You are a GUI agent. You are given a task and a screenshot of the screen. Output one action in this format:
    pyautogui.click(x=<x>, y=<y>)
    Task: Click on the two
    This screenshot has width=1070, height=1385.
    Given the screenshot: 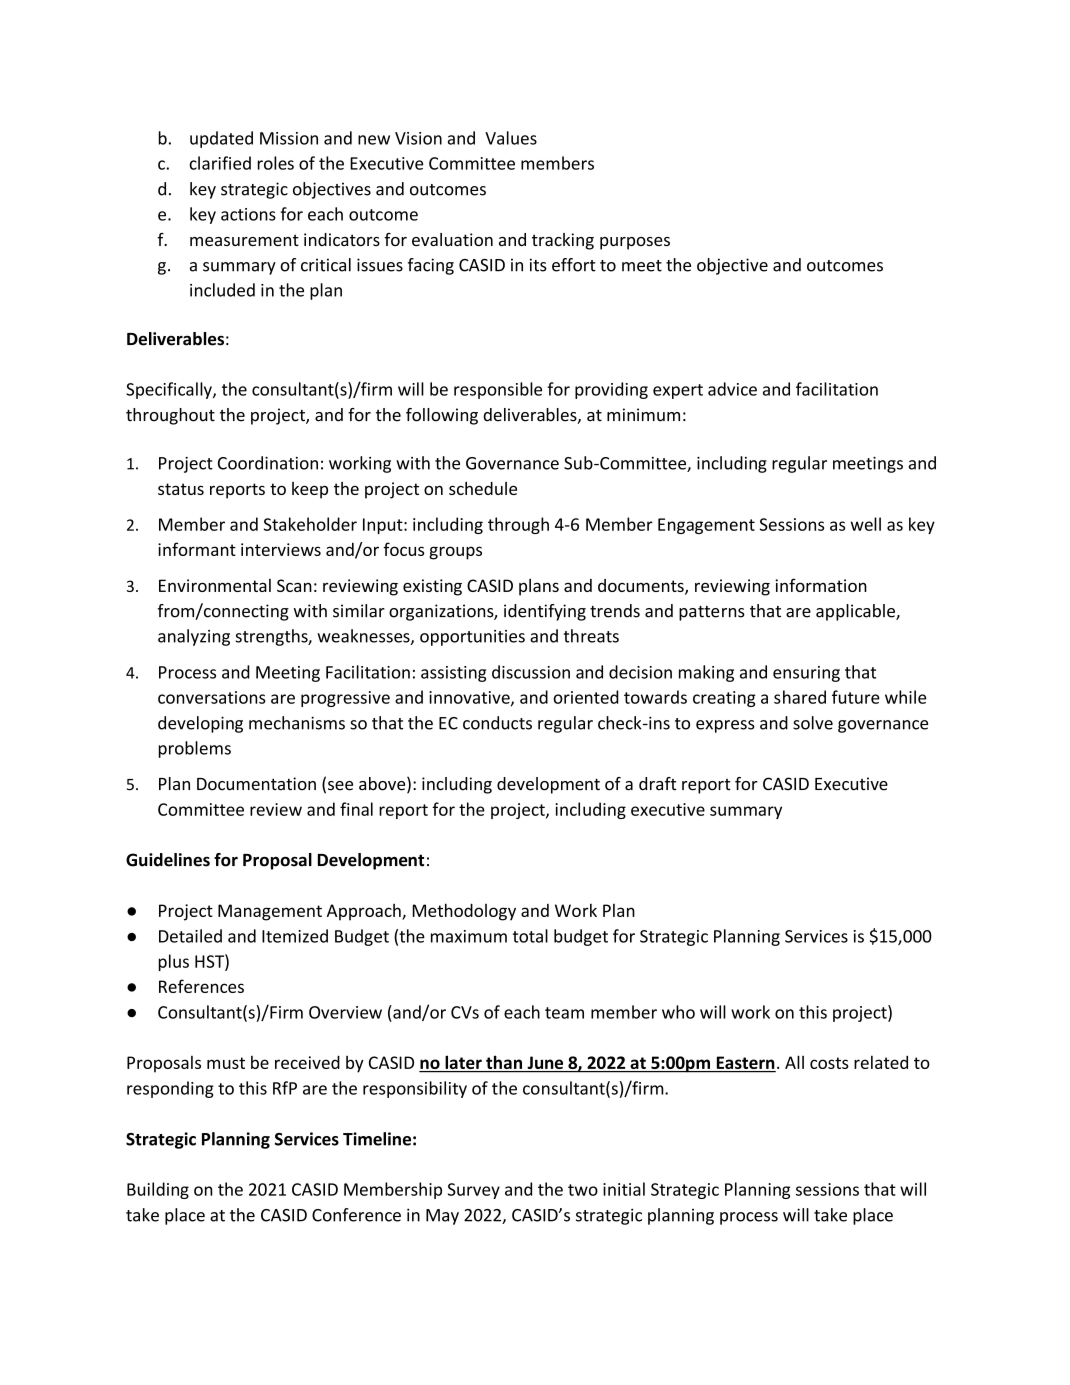 What is the action you would take?
    pyautogui.click(x=583, y=1190)
